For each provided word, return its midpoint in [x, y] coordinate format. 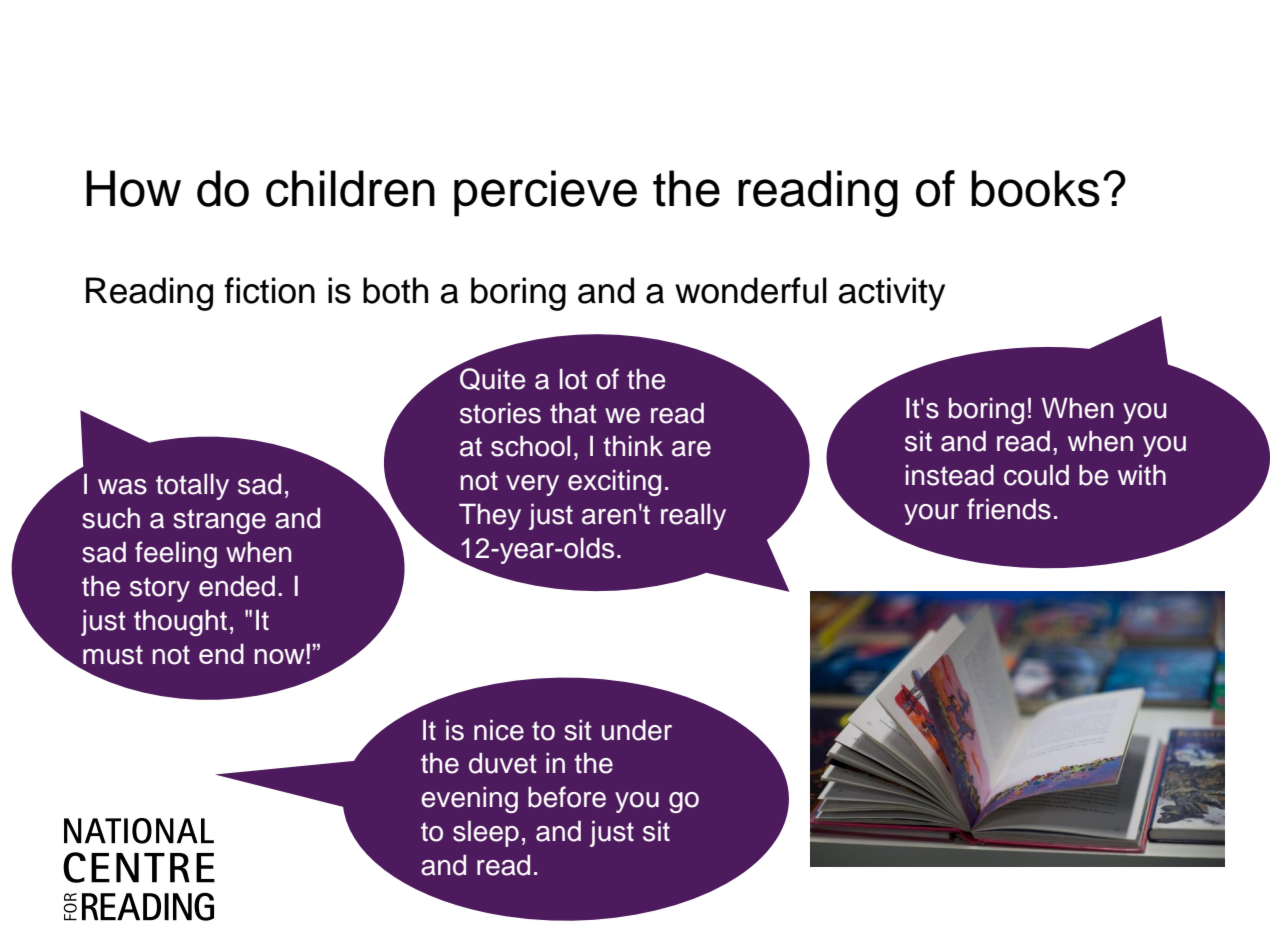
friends [1009, 509]
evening [469, 800]
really [693, 516]
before [567, 797]
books [1035, 188]
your [931, 514]
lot [574, 379]
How [133, 188]
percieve [545, 193]
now [281, 655]
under [637, 730]
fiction [269, 290]
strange [219, 521]
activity [892, 294]
